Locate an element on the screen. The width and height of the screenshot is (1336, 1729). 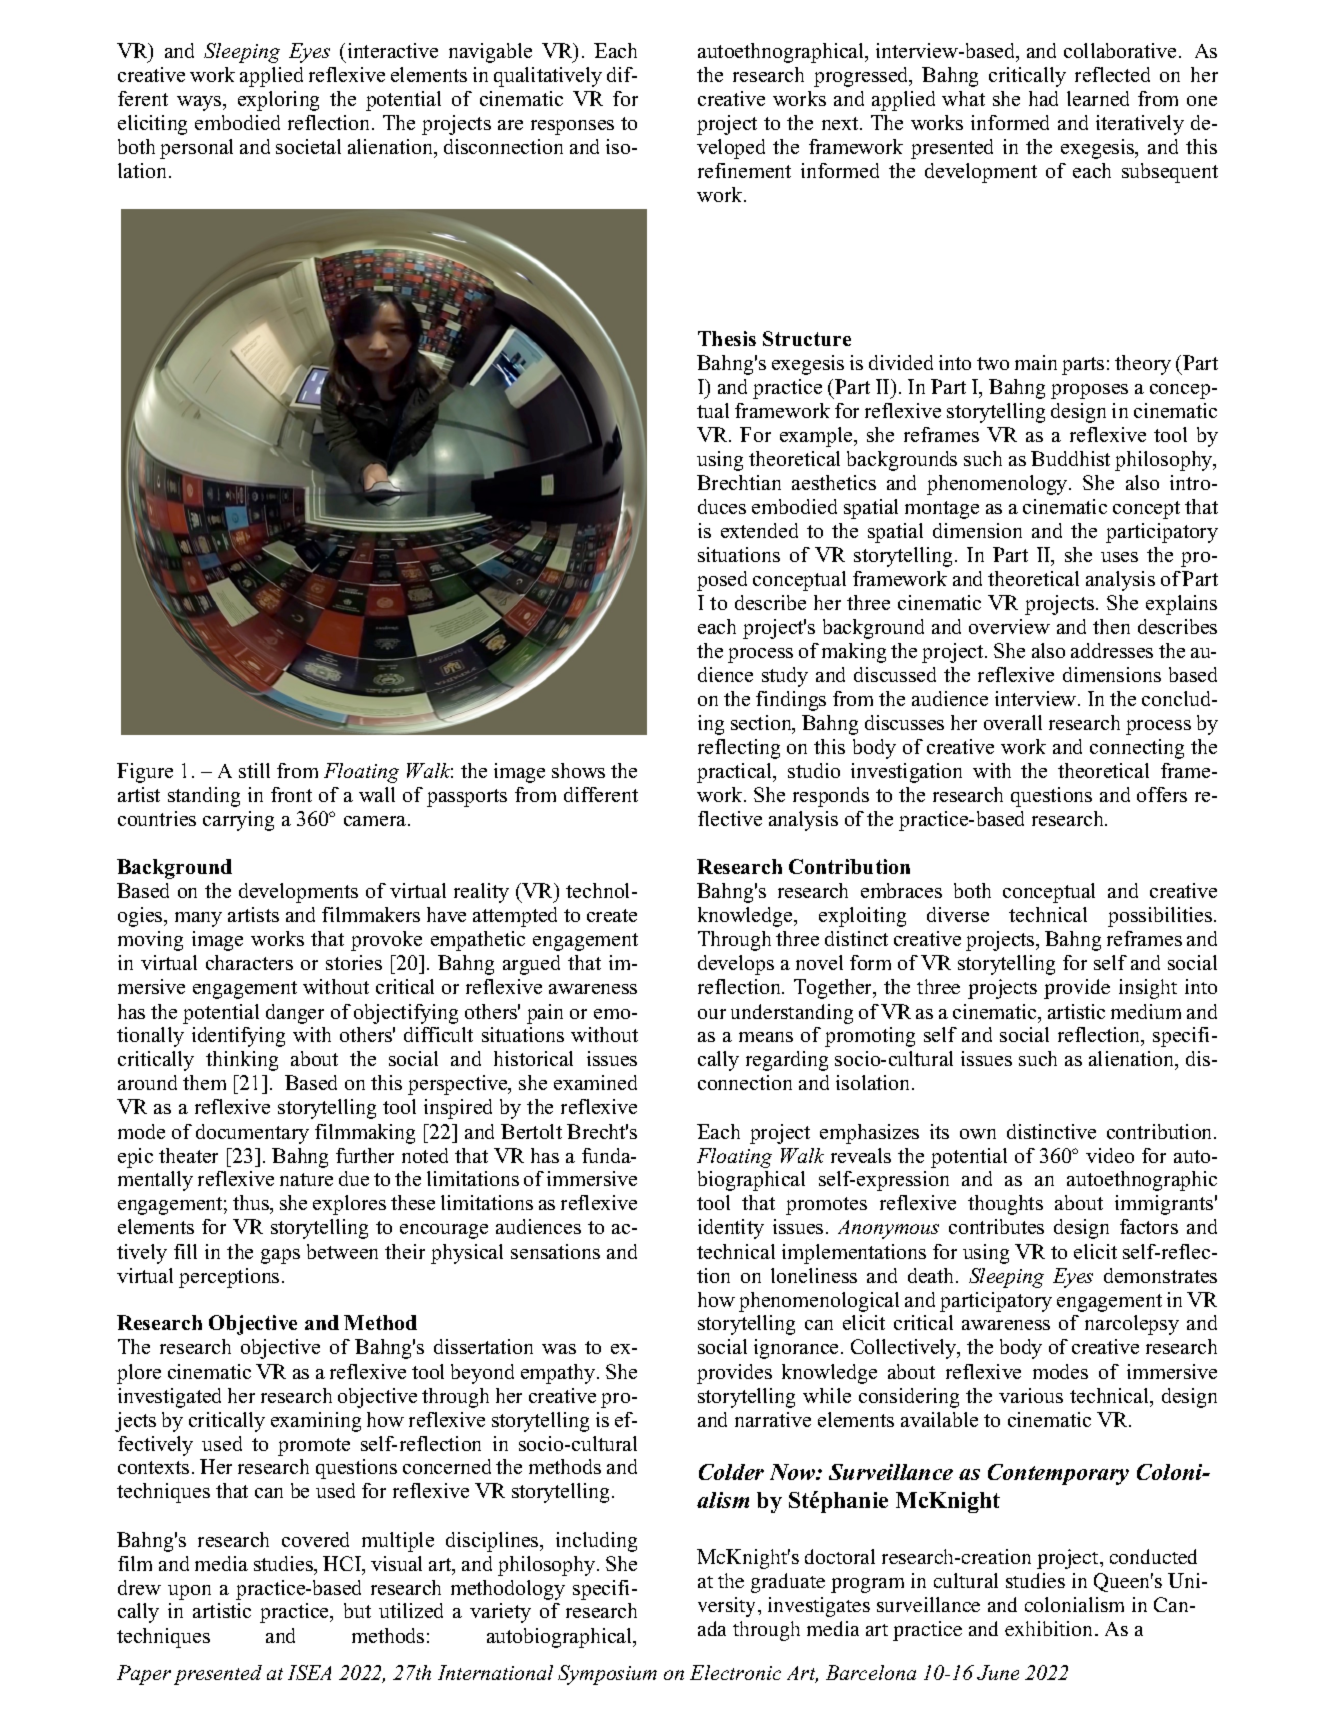
gaps is located at coordinates (280, 1256).
